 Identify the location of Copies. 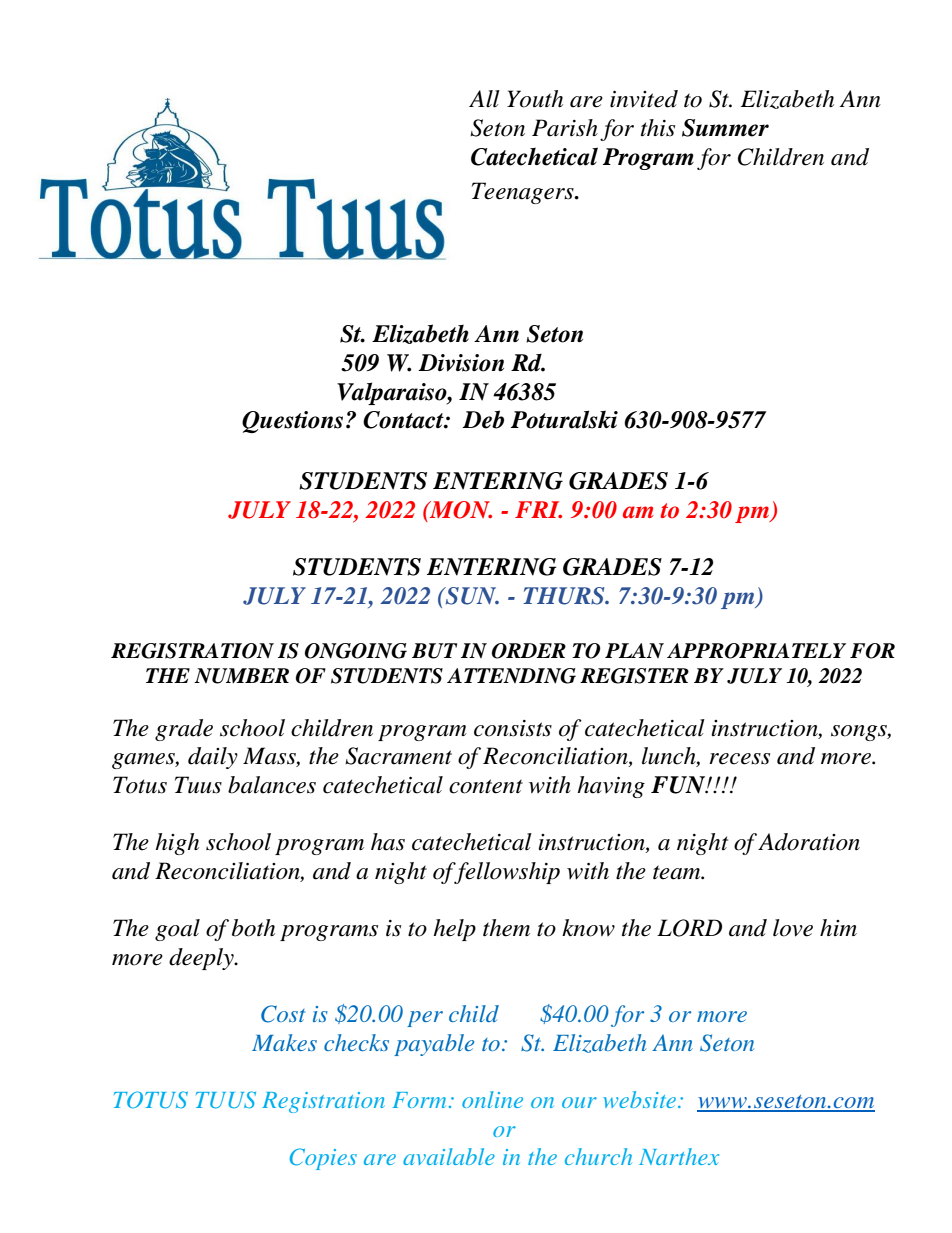
(323, 1159).
